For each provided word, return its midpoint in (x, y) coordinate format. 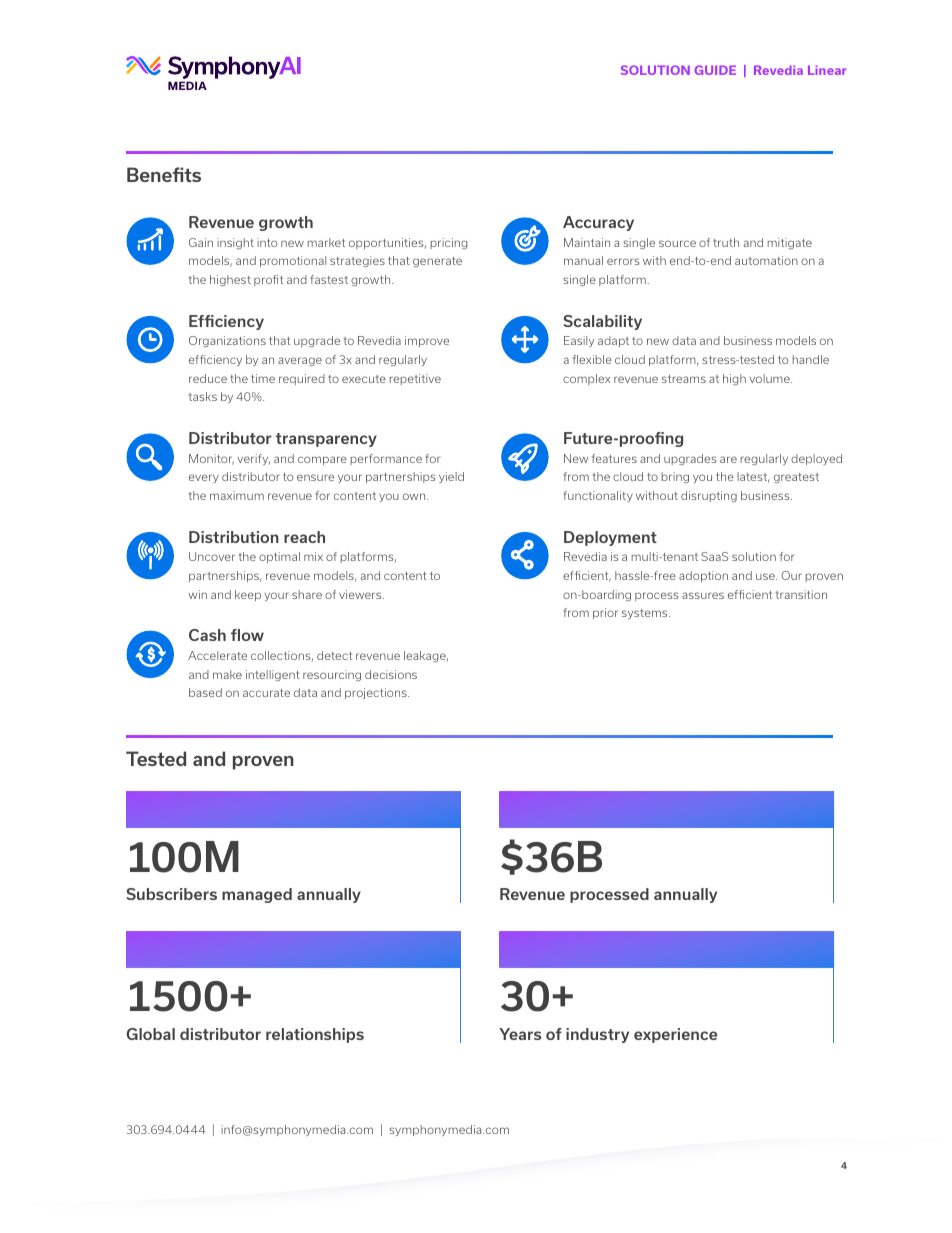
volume (771, 378)
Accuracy (598, 223)
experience (676, 1035)
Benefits (164, 174)
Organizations (227, 341)
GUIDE (715, 70)
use (766, 576)
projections (377, 693)
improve (427, 341)
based (205, 692)
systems (646, 614)
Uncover (212, 556)
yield (451, 477)
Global (151, 1034)
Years (520, 1034)
